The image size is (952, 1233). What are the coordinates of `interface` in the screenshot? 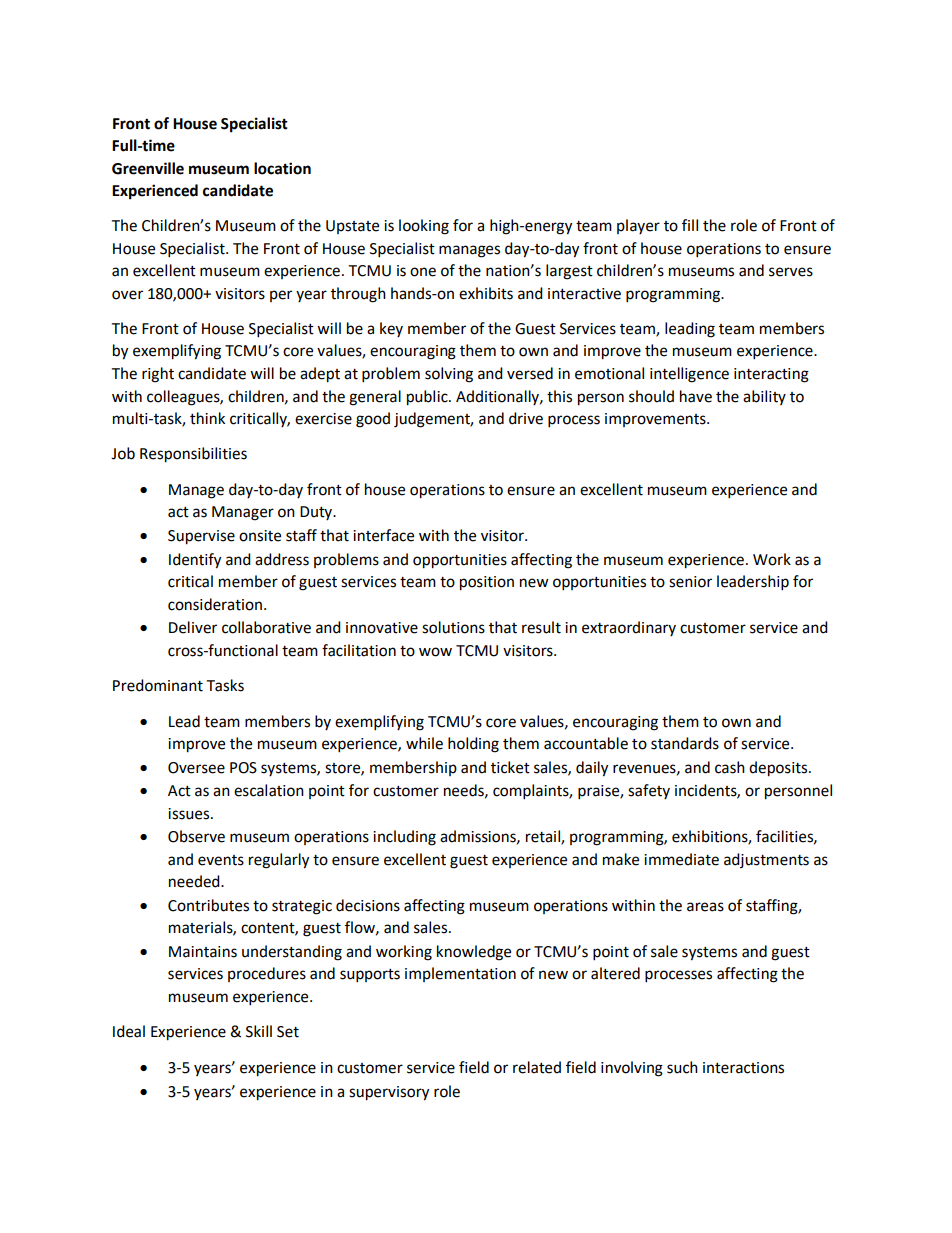 It's located at (383, 535).
